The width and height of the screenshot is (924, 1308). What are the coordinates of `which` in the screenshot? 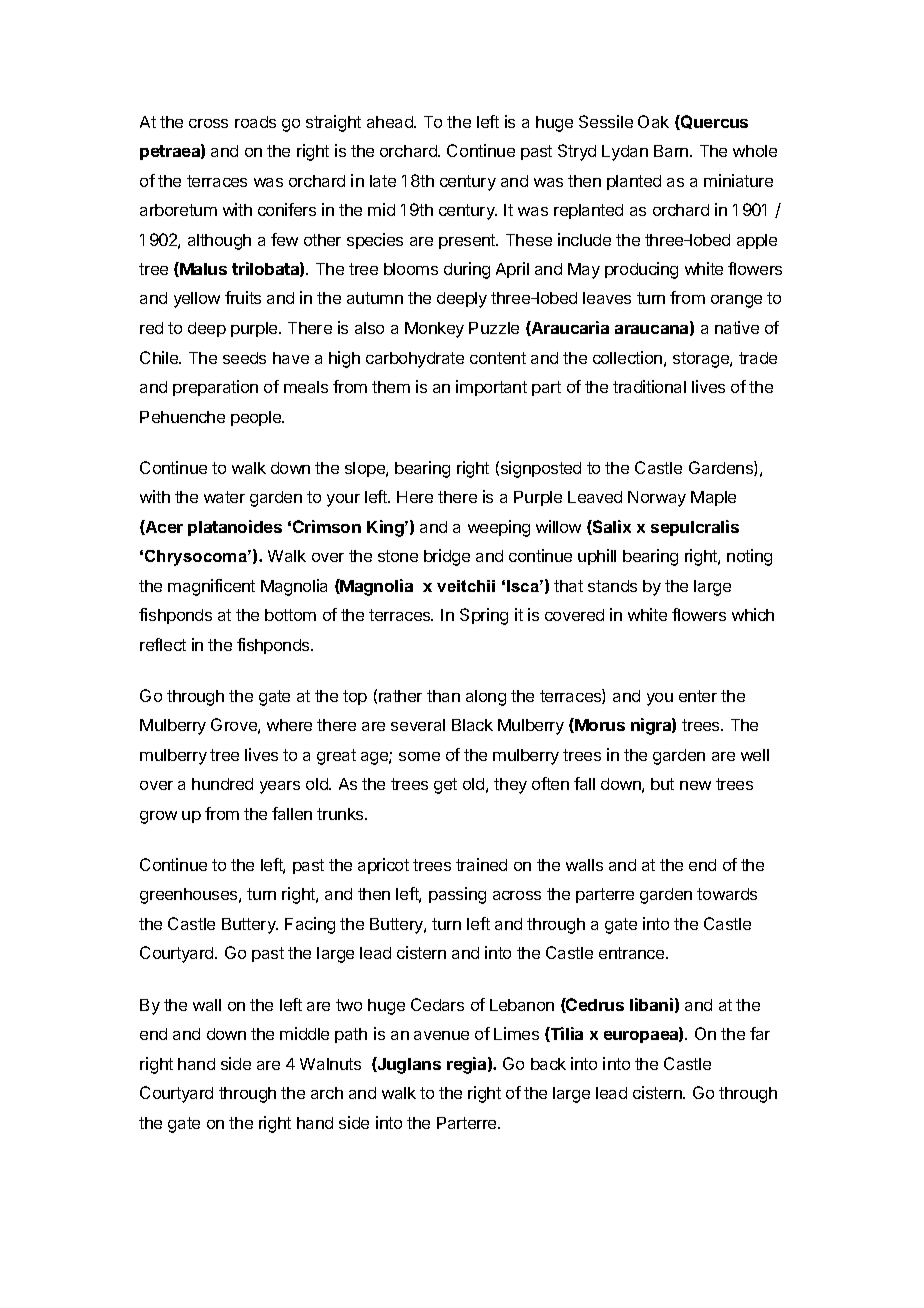 It's located at (753, 614).
